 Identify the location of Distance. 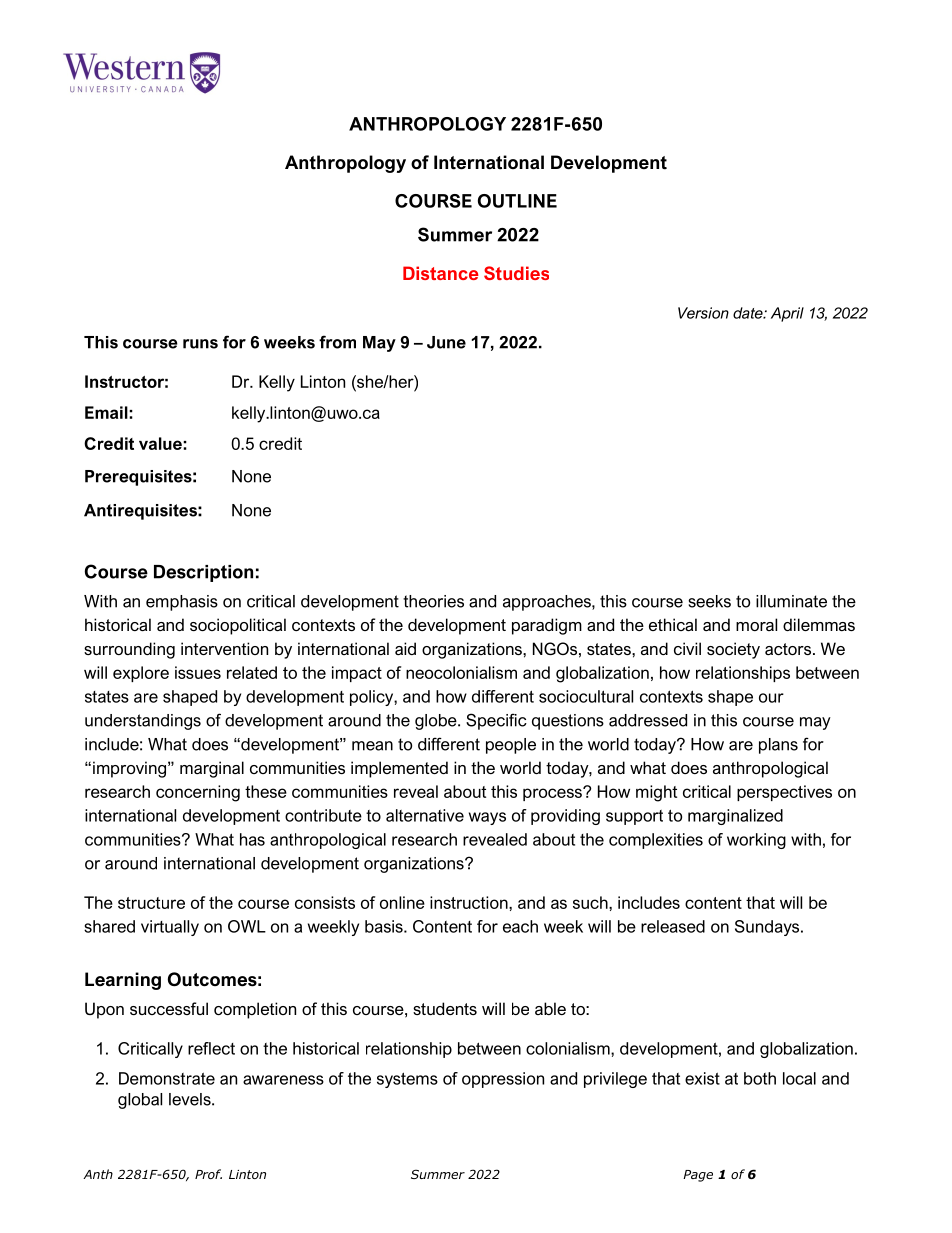
(441, 273).
